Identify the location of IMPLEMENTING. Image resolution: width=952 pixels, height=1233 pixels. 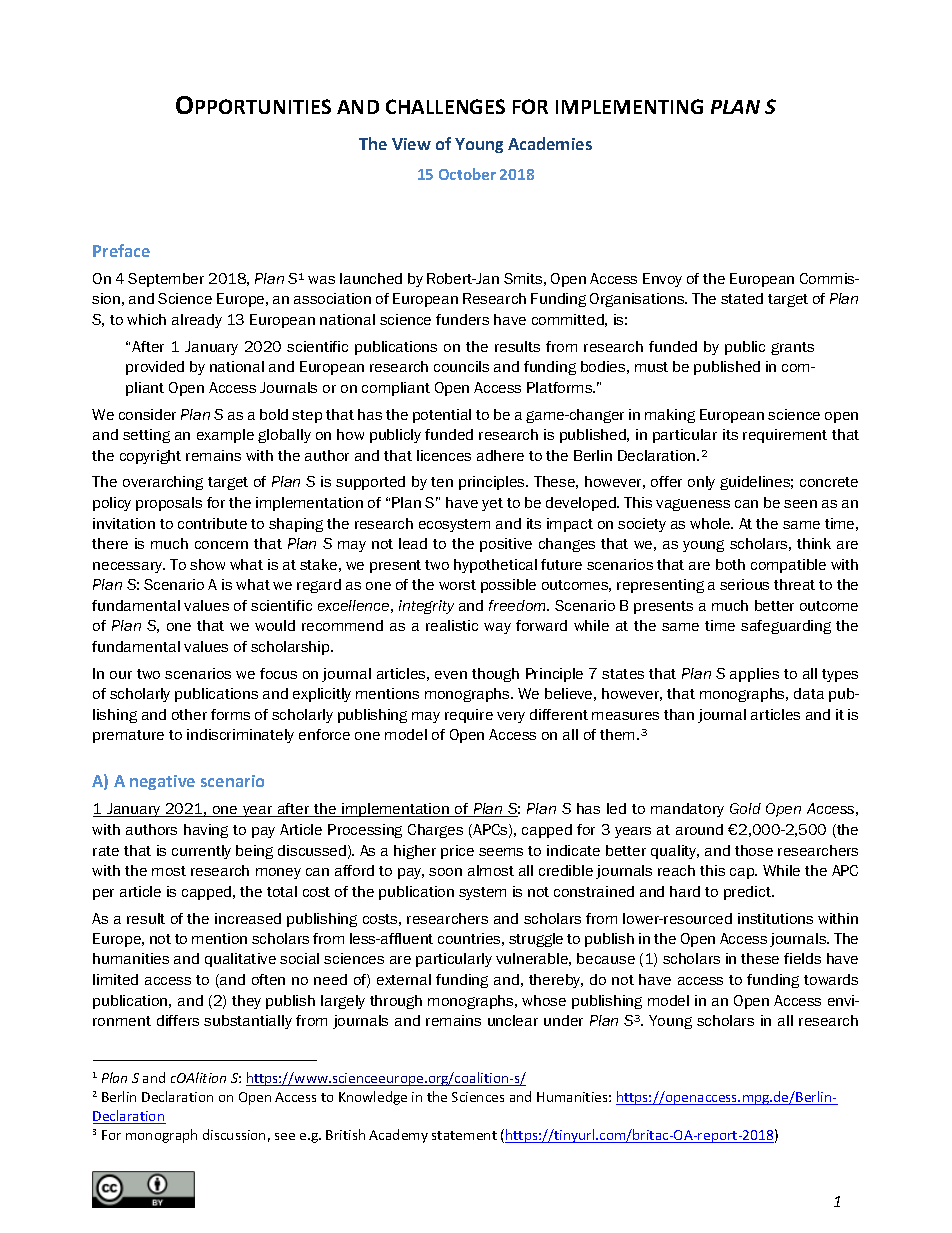
(629, 106).
